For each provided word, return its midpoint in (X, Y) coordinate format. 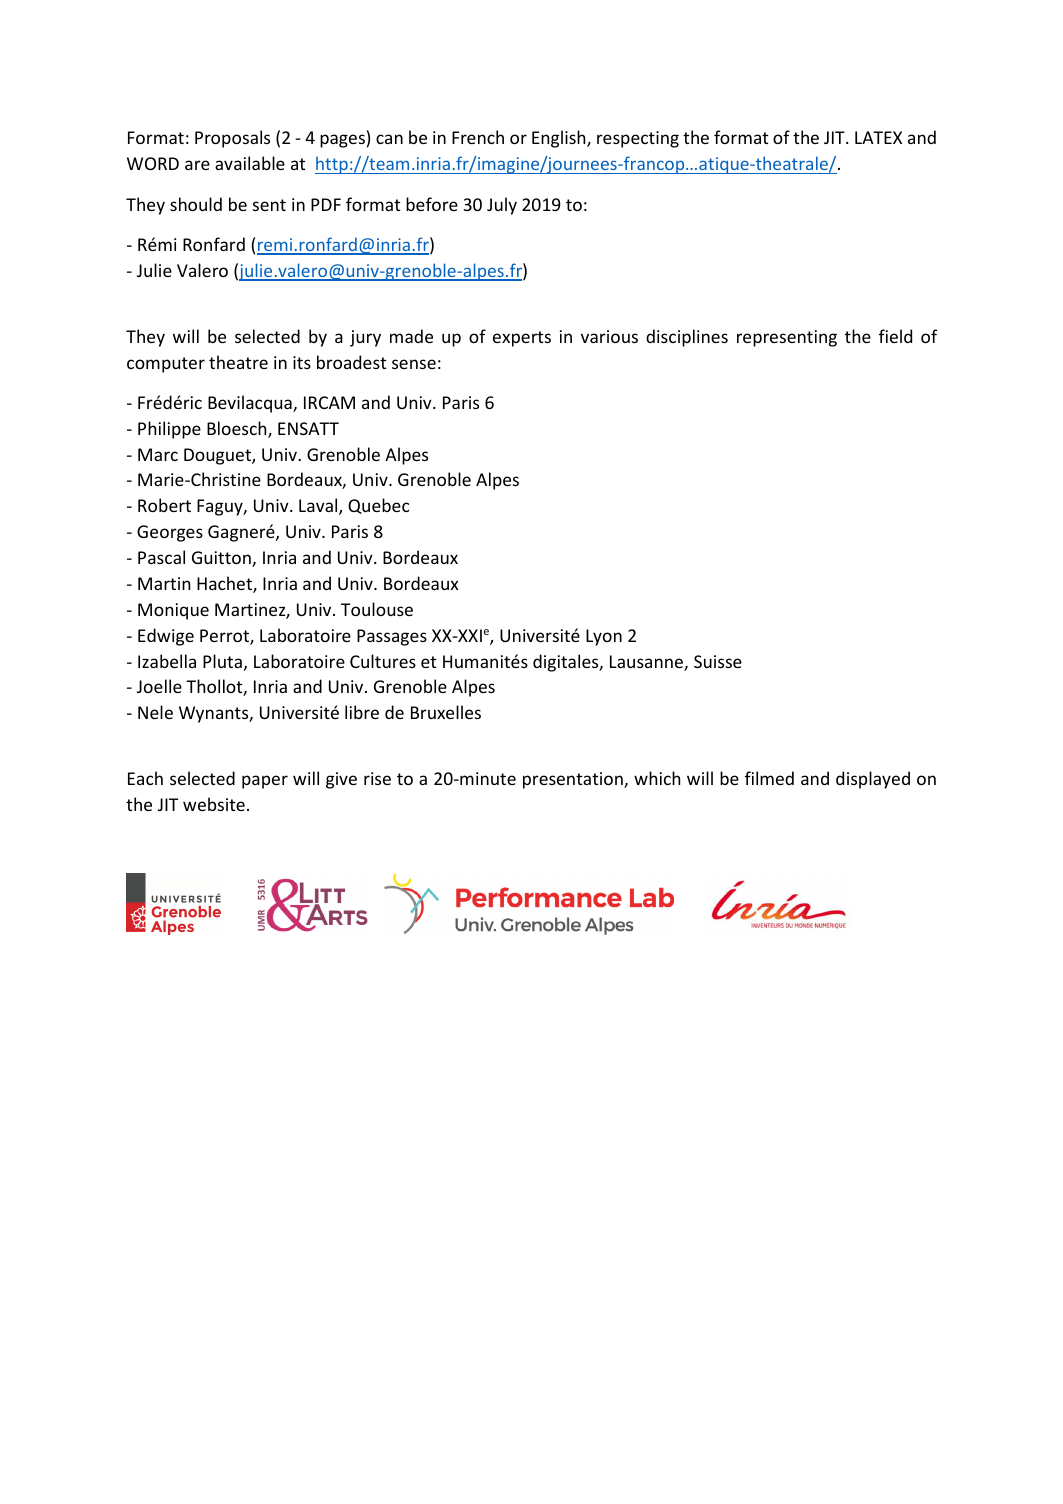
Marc (158, 454)
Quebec (378, 506)
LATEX (878, 137)
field (895, 336)
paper (265, 782)
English (560, 139)
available (250, 163)
